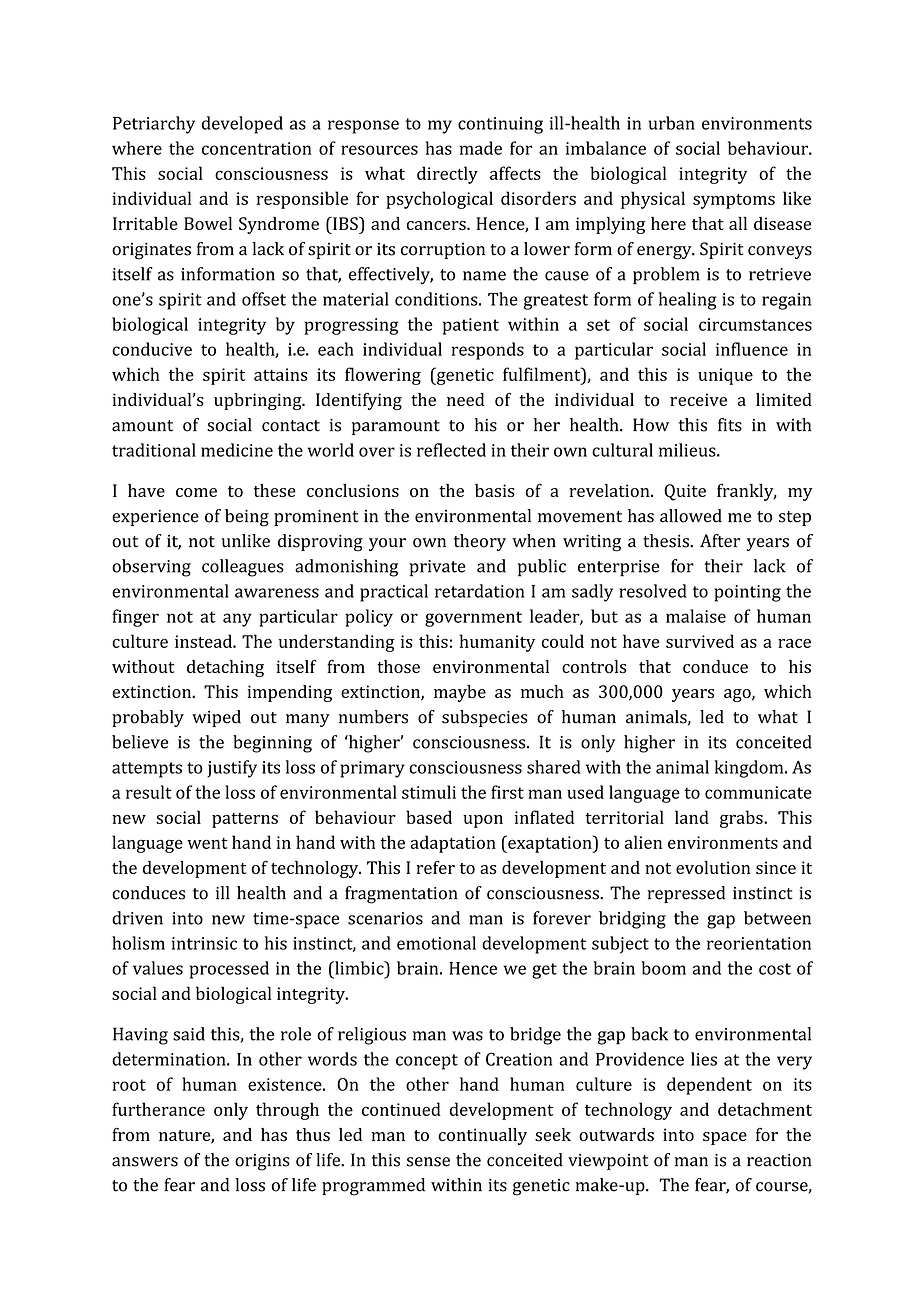 The width and height of the image is (924, 1308). Describe the element at coordinates (481, 148) in the image. I see `made` at that location.
